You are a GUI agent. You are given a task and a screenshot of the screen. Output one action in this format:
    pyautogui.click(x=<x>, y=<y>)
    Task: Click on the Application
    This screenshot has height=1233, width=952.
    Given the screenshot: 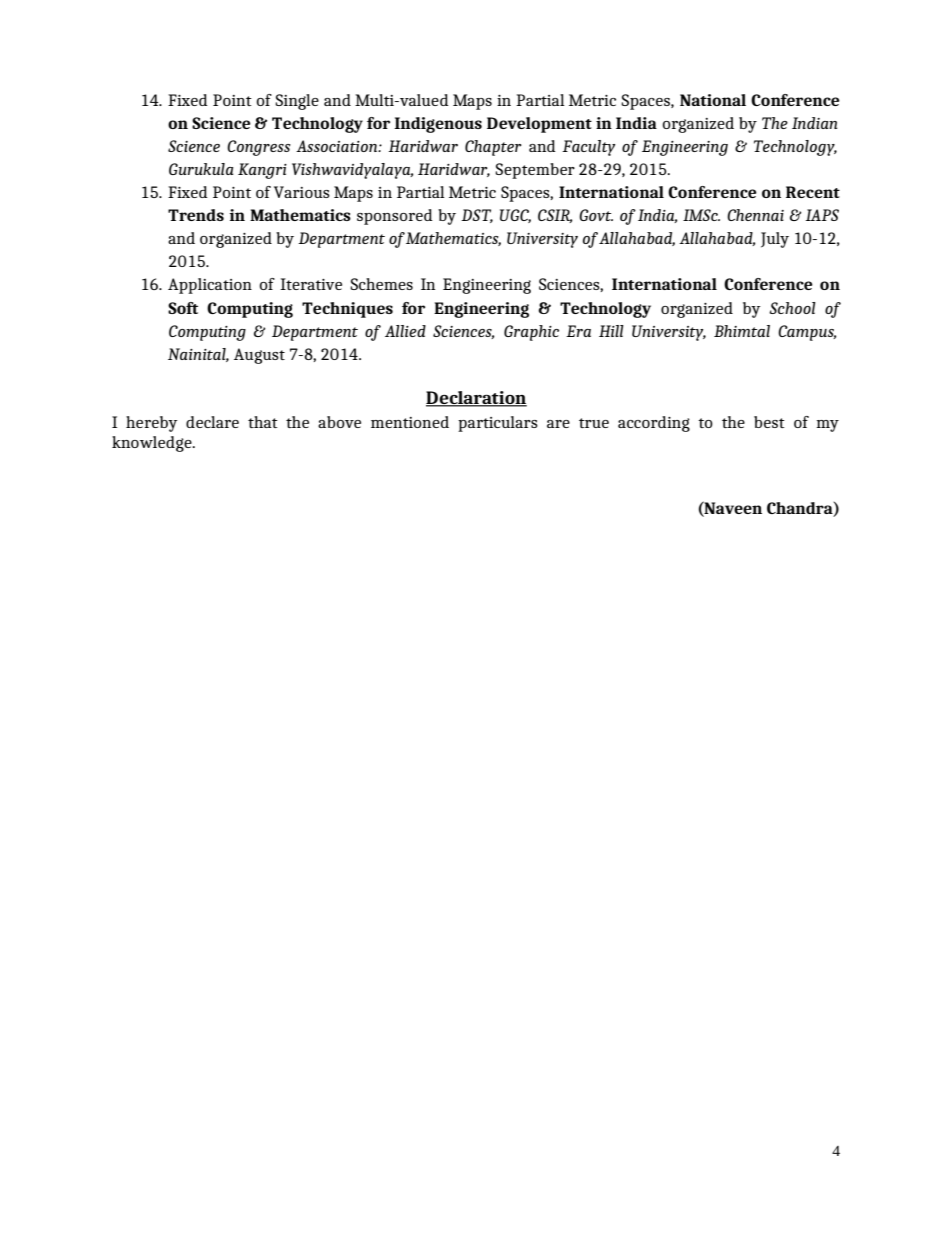 What is the action you would take?
    pyautogui.click(x=210, y=286)
